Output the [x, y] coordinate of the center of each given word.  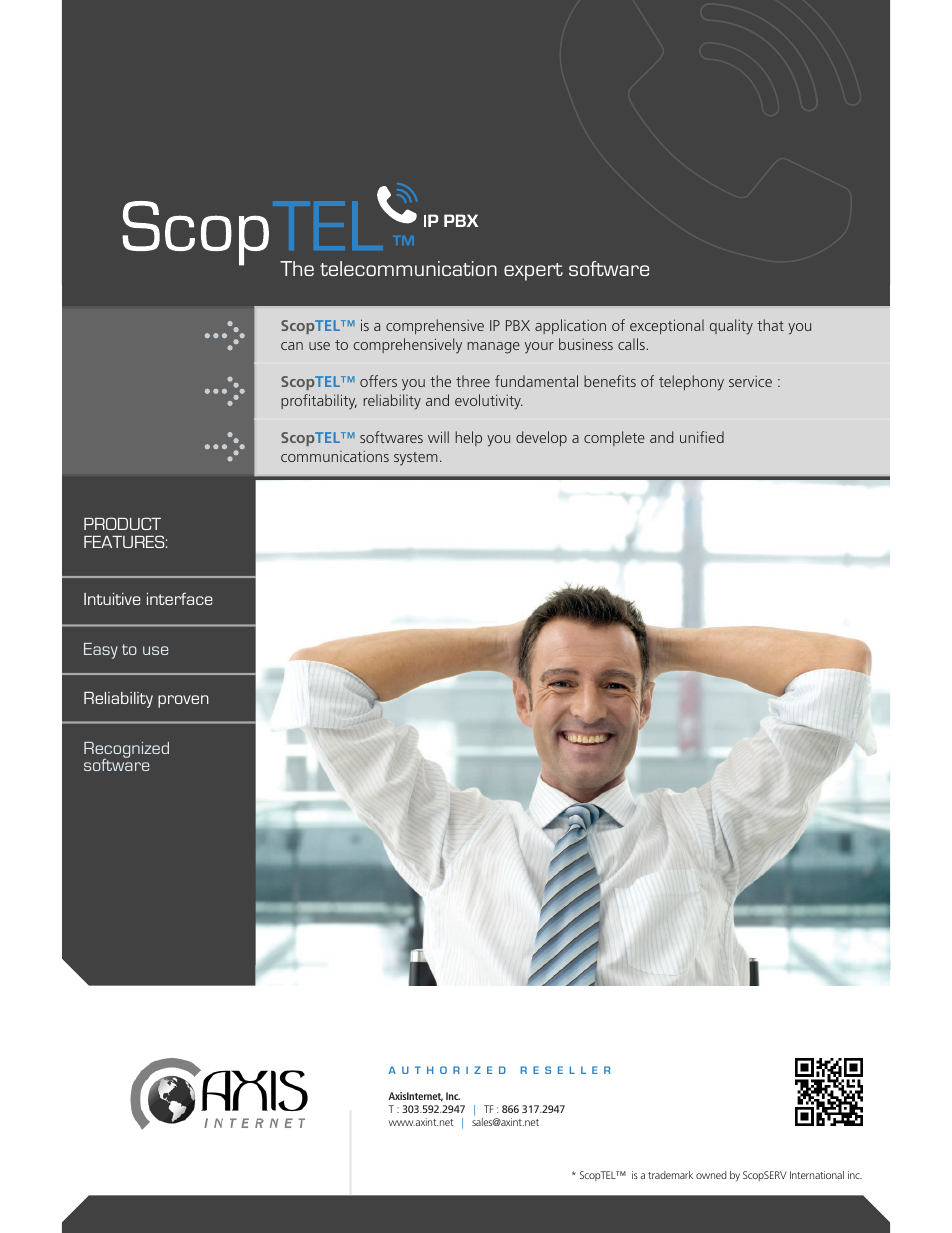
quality [731, 327]
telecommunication [408, 268]
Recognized [126, 751]
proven [183, 701]
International [817, 1175]
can [292, 346]
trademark [670, 1175]
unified [702, 437]
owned [711, 1175]
